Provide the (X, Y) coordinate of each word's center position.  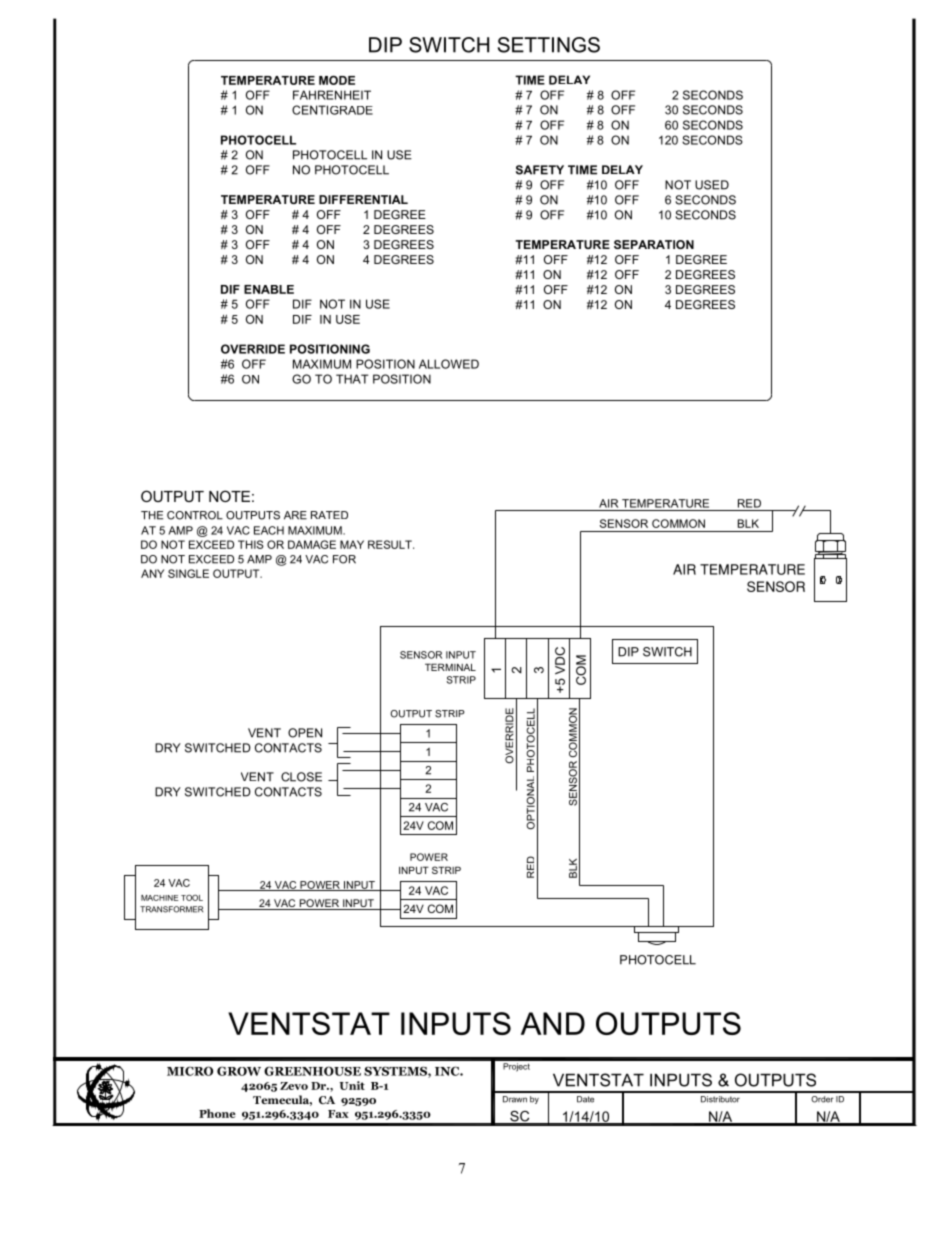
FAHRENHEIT (332, 95)
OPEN (305, 733)
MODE (337, 80)
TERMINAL (450, 667)
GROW (239, 1071)
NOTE (229, 496)
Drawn (515, 1099)
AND (553, 1023)
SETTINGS (549, 45)
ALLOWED (449, 364)
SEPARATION (654, 244)
